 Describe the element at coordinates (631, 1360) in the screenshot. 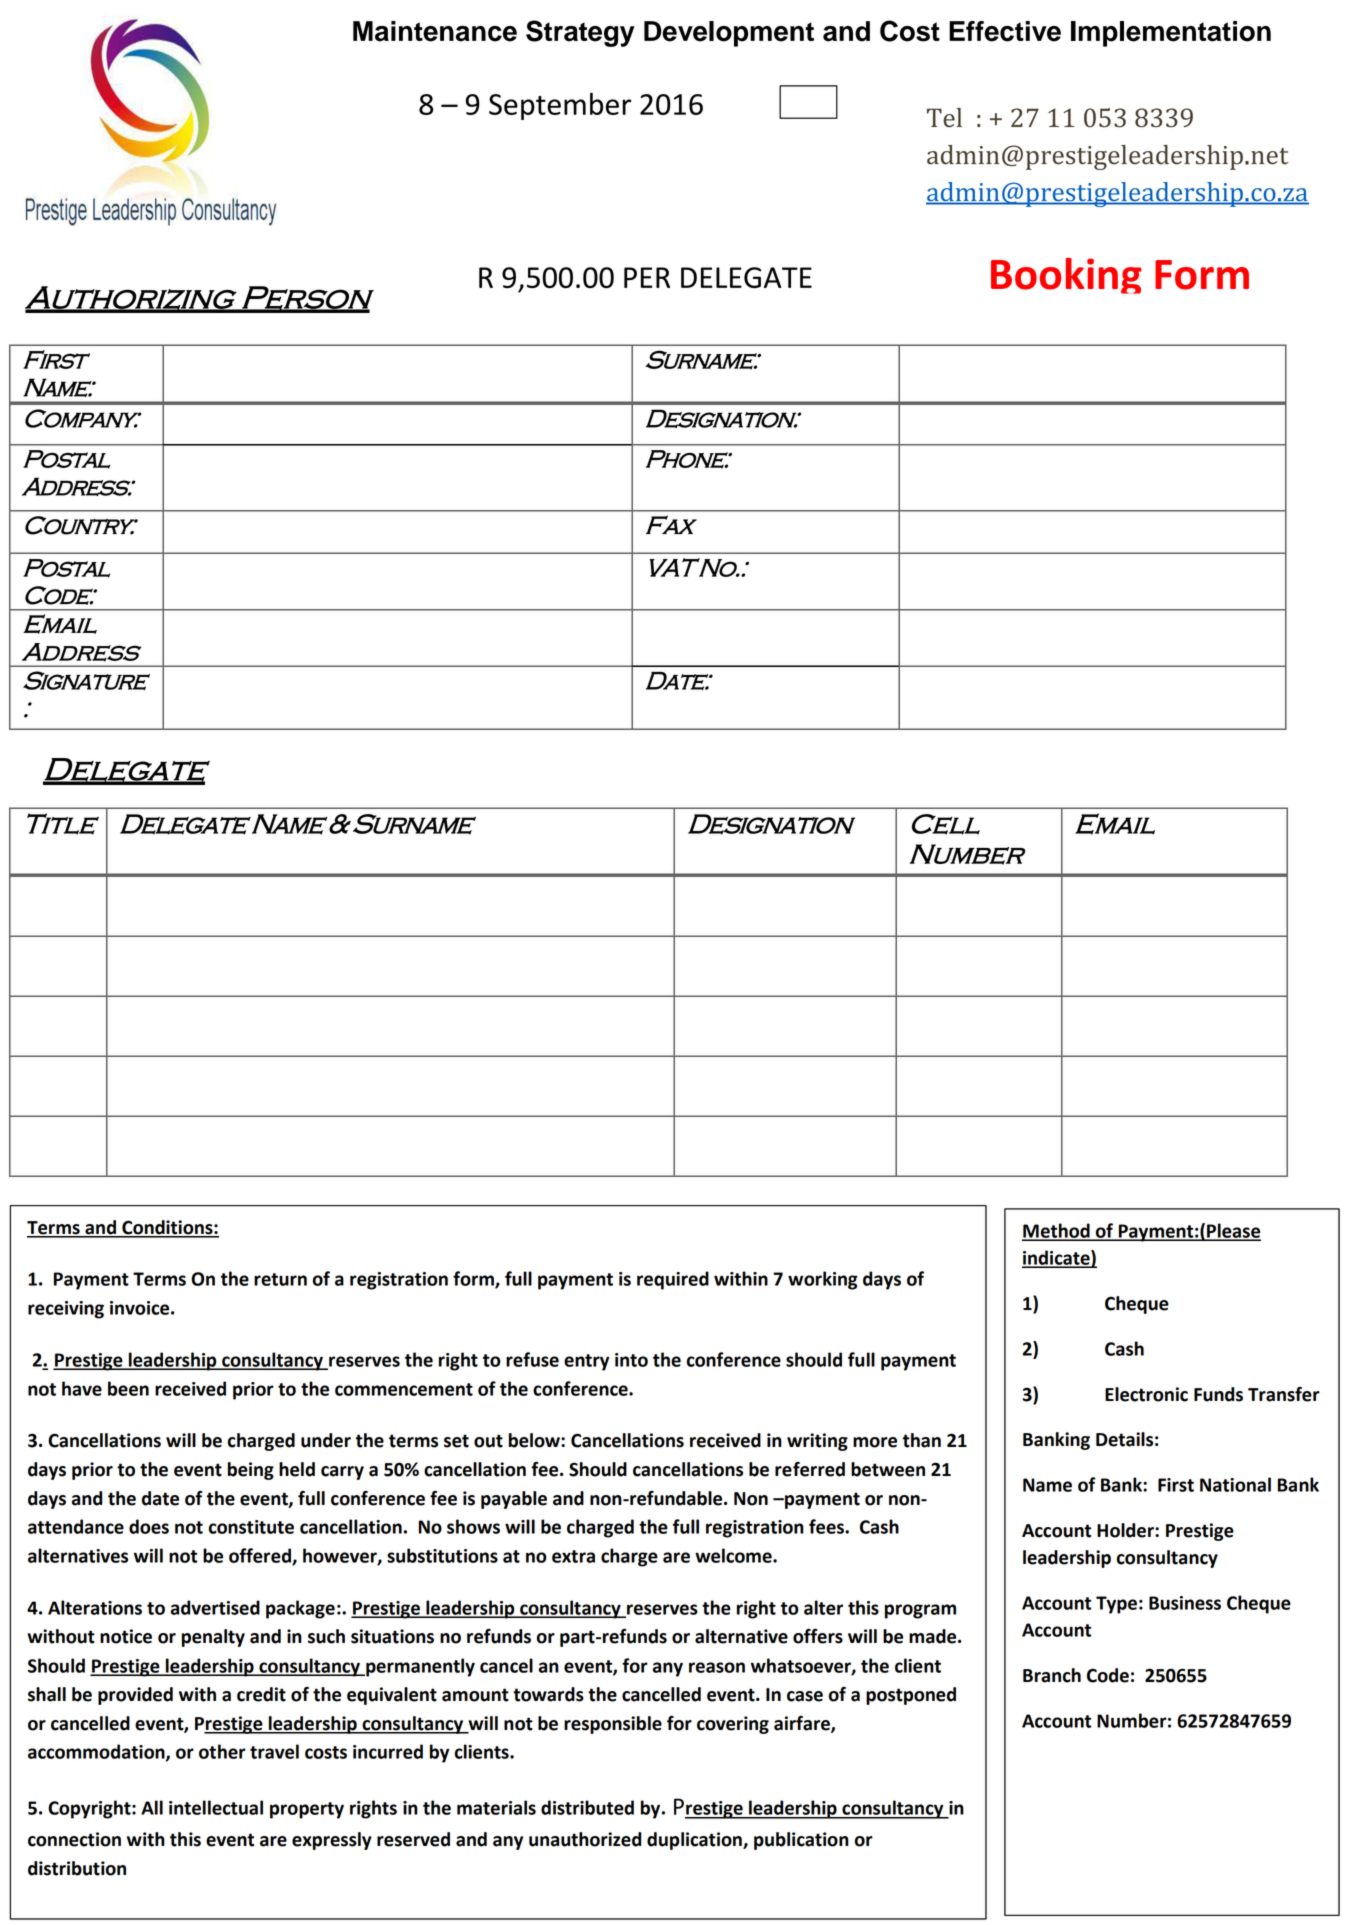

I see `into` at that location.
